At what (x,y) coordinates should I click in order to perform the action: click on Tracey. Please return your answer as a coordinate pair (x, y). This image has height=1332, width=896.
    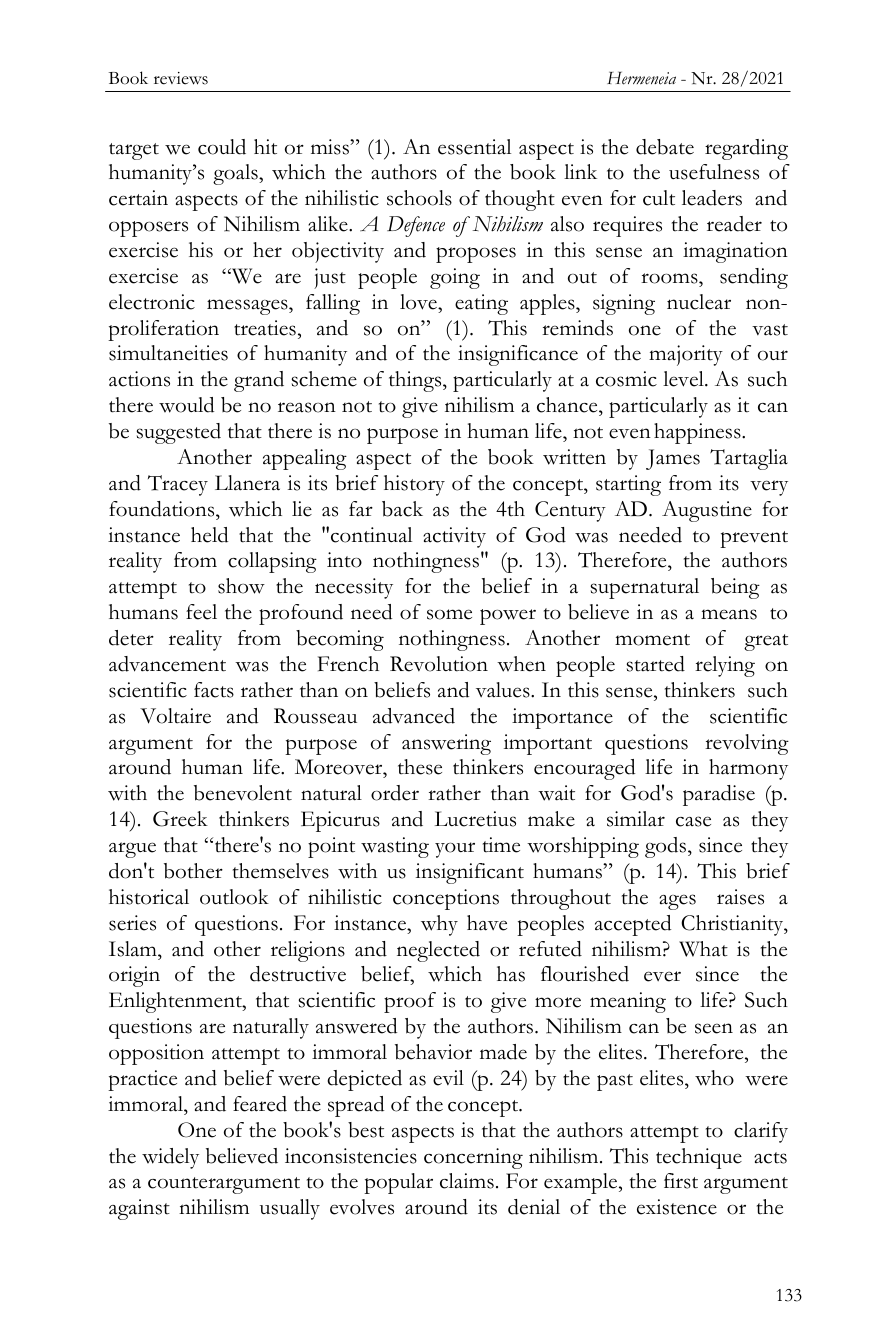
    Looking at the image, I should click on (178, 485).
